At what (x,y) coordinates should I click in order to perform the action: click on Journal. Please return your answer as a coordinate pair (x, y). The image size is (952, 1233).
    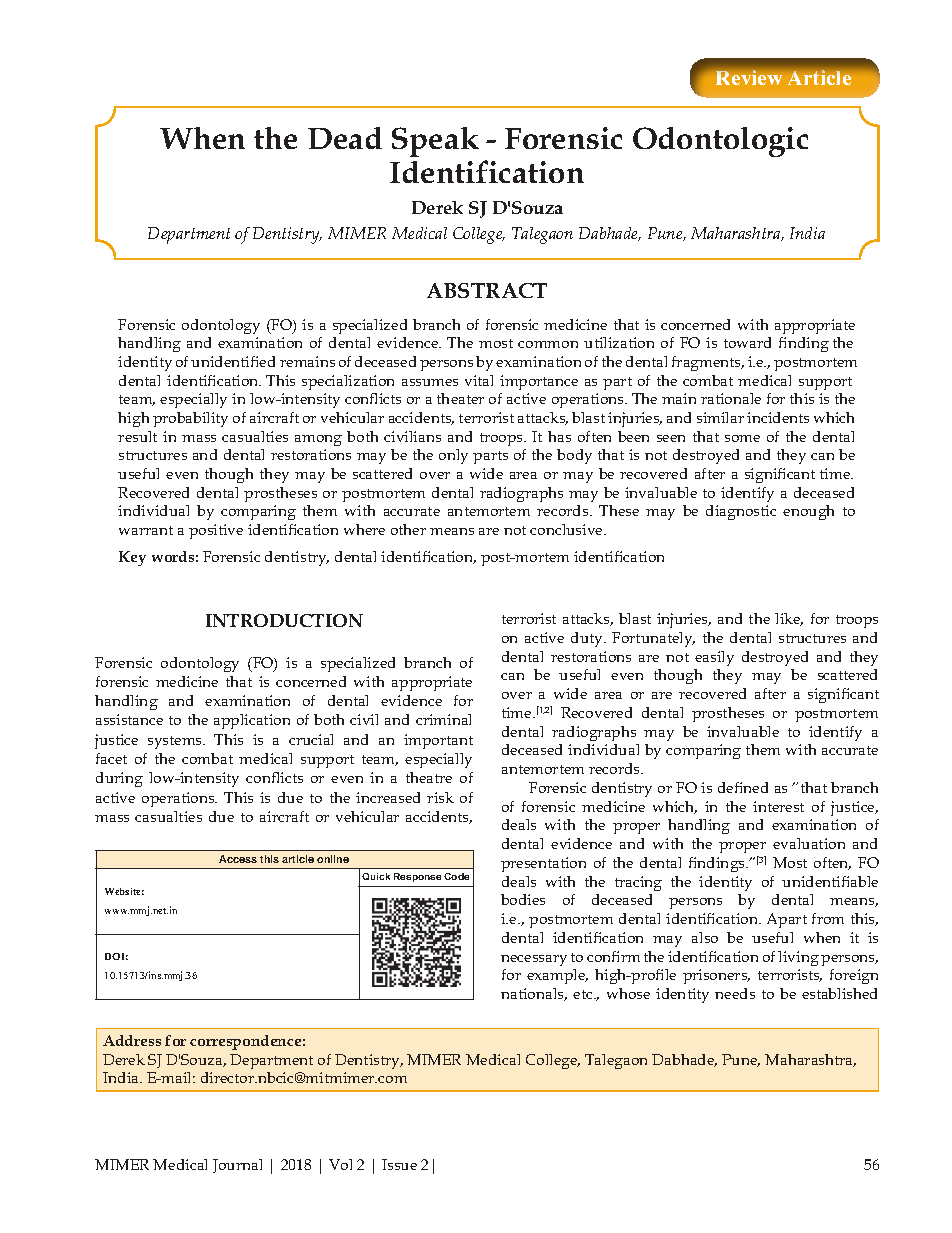
    Looking at the image, I should click on (237, 1166).
